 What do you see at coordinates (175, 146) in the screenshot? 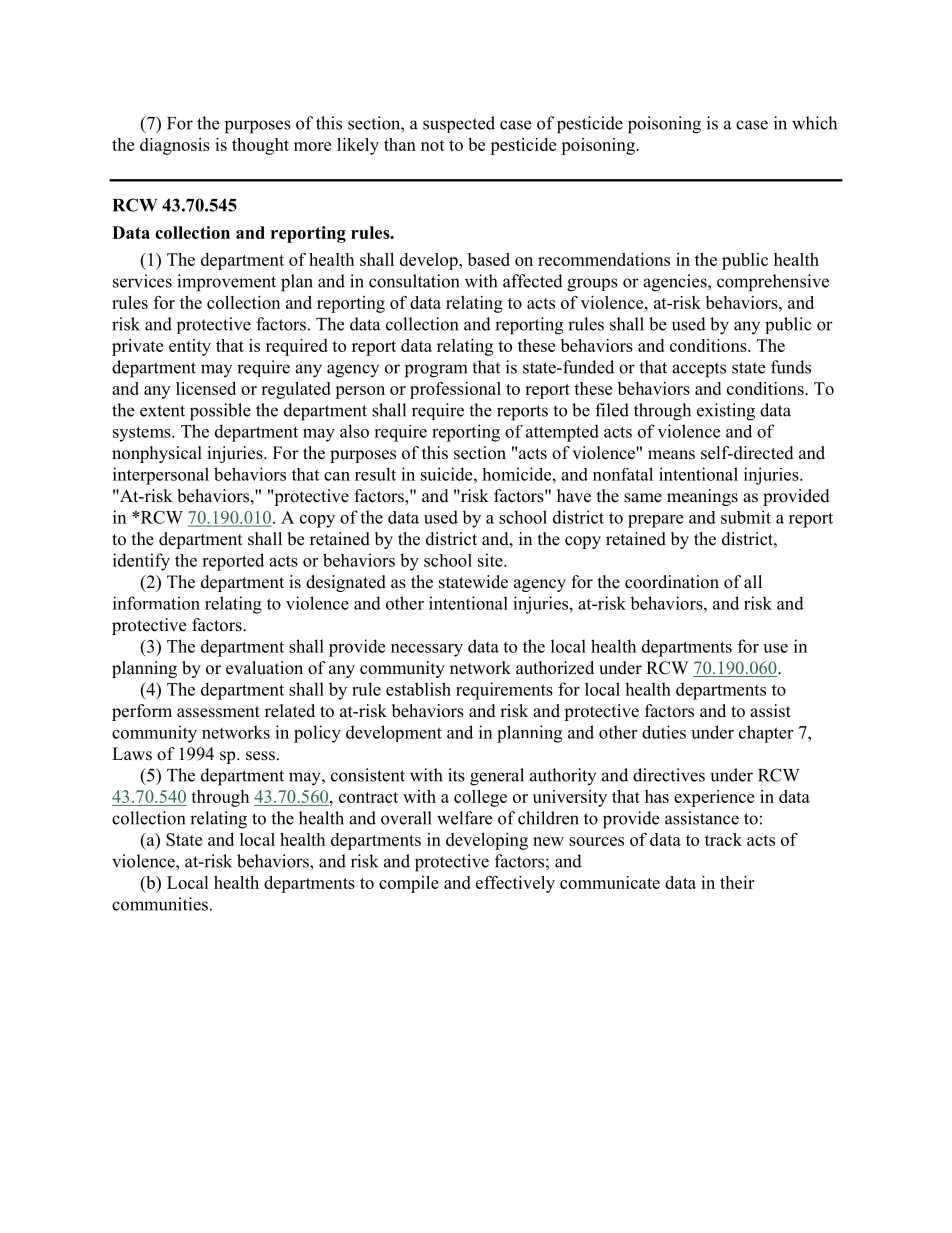
I see `diagnosis` at bounding box center [175, 146].
